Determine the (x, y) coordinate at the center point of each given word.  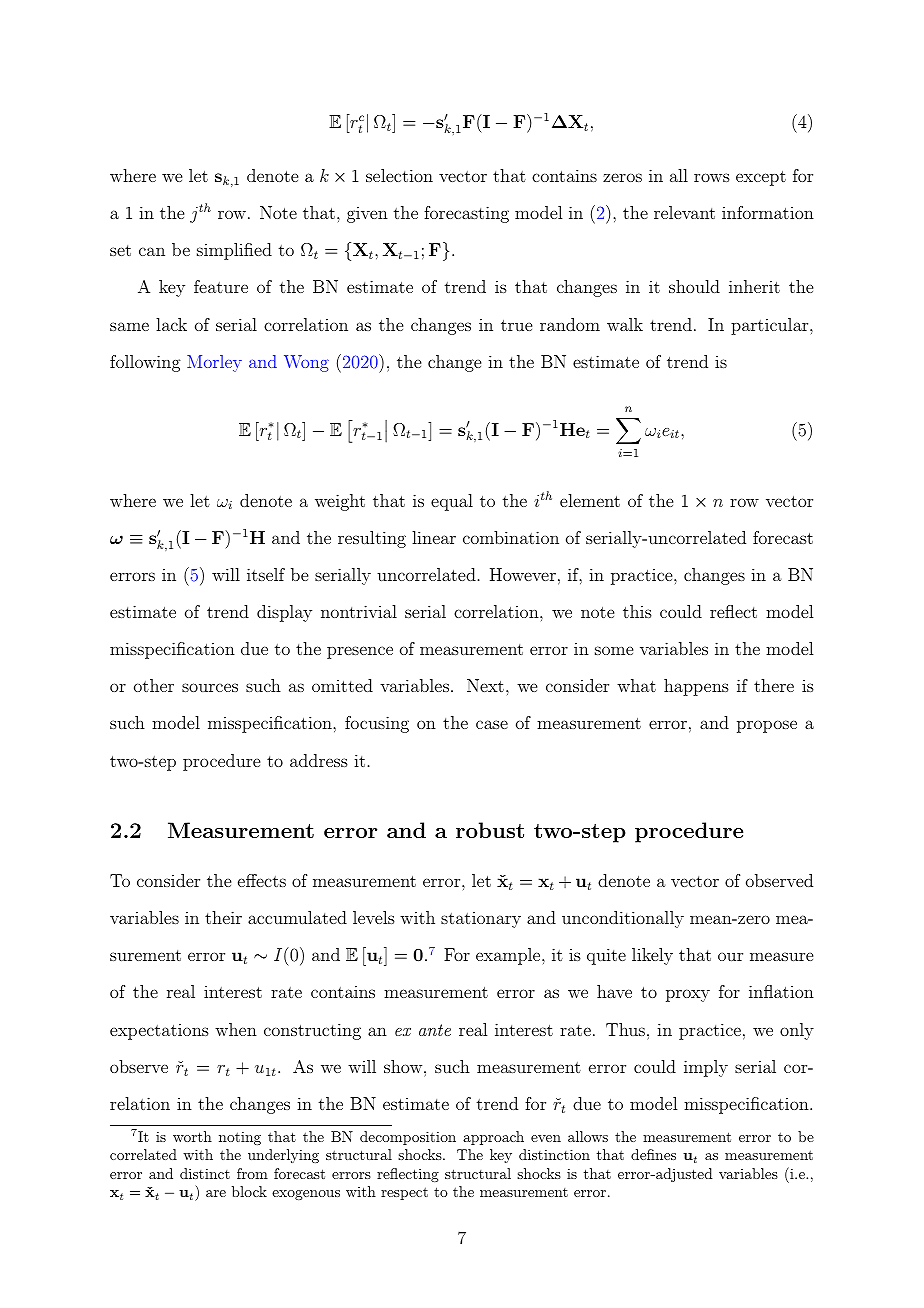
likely (652, 956)
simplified (234, 251)
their (223, 917)
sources (210, 687)
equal (452, 502)
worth (192, 1136)
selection (399, 175)
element (590, 500)
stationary (481, 919)
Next (485, 685)
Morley (214, 363)
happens (696, 687)
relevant (684, 212)
